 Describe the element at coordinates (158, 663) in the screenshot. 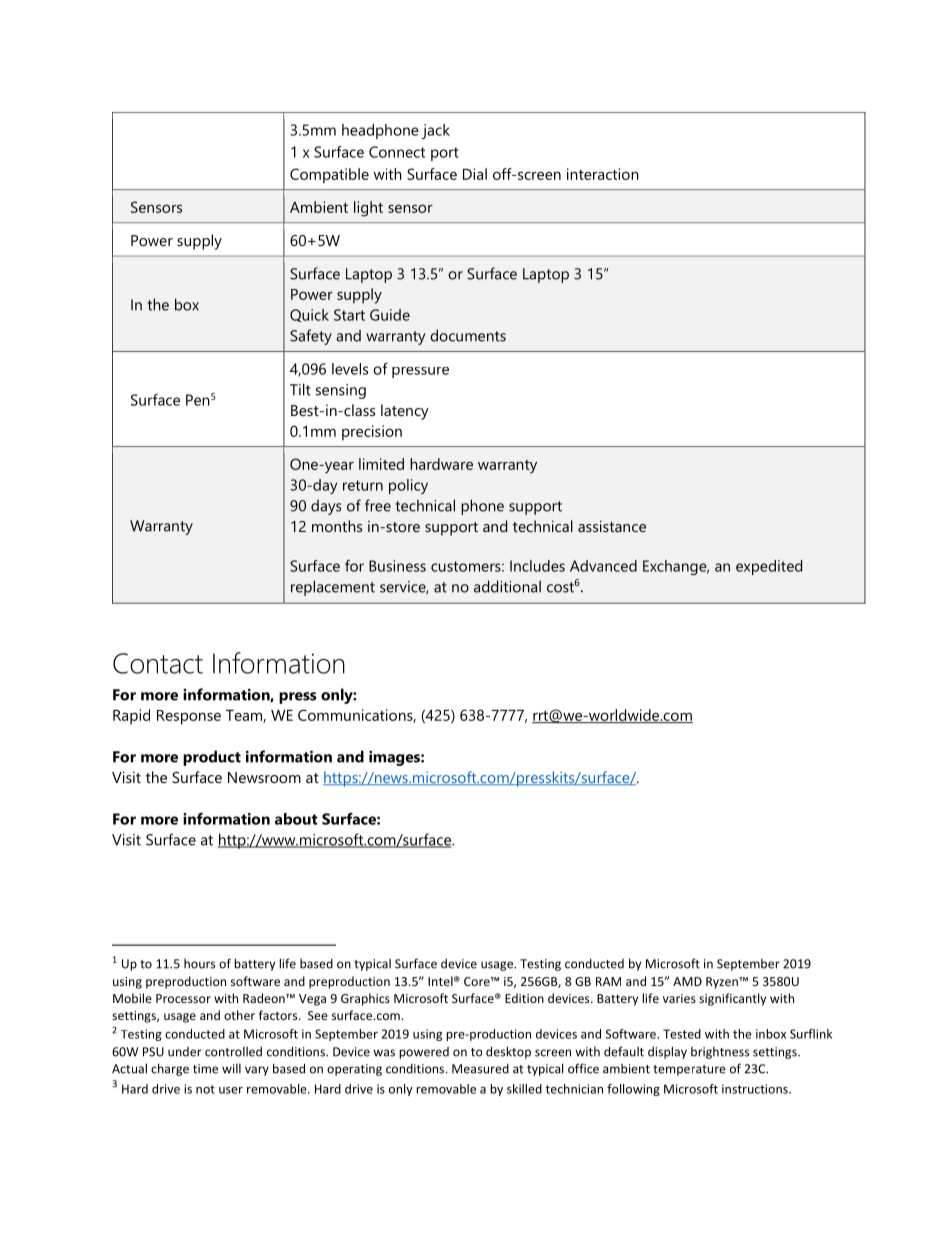

I see `Contact` at that location.
